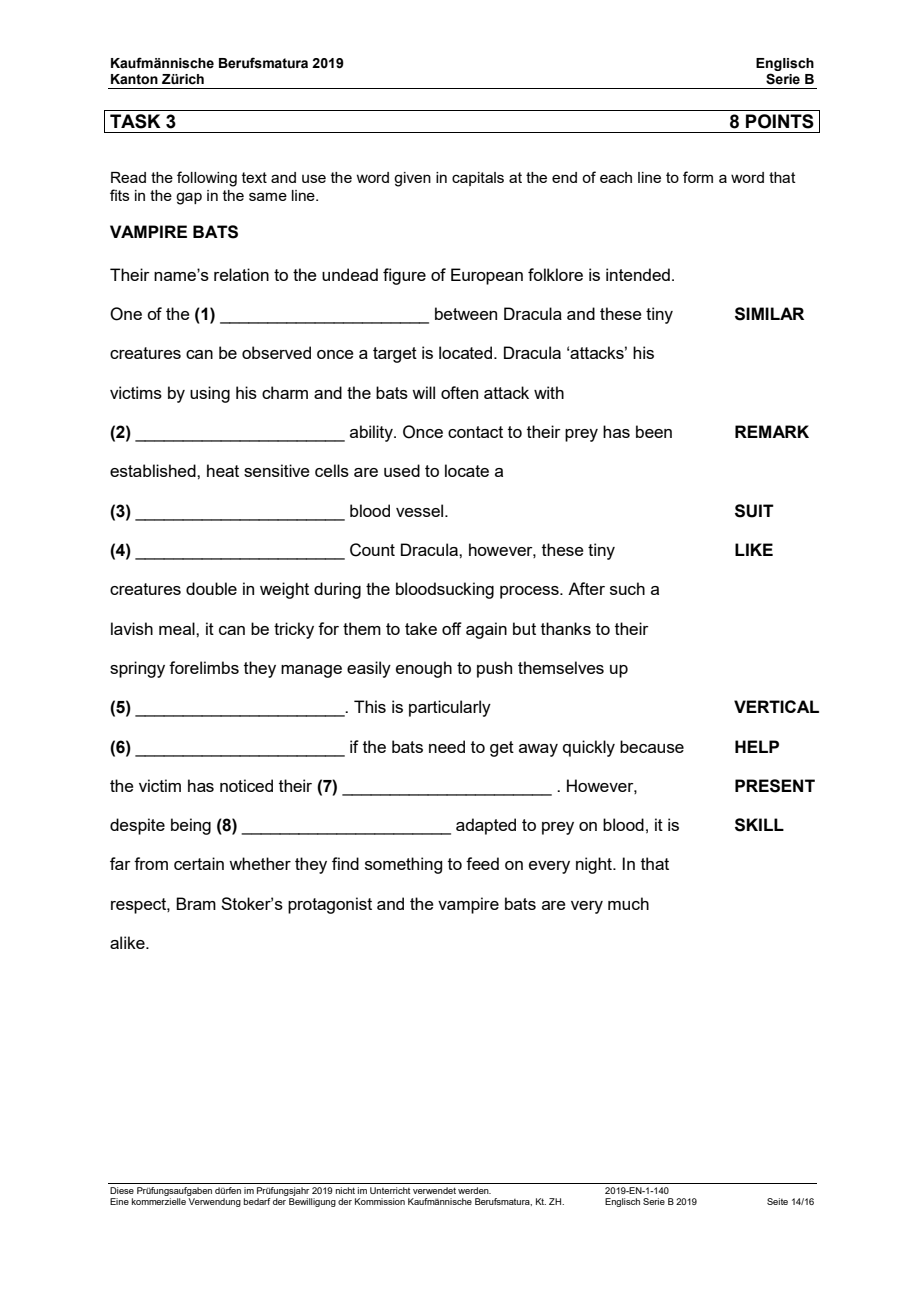 The image size is (924, 1308). I want to click on SKILL, so click(759, 825).
